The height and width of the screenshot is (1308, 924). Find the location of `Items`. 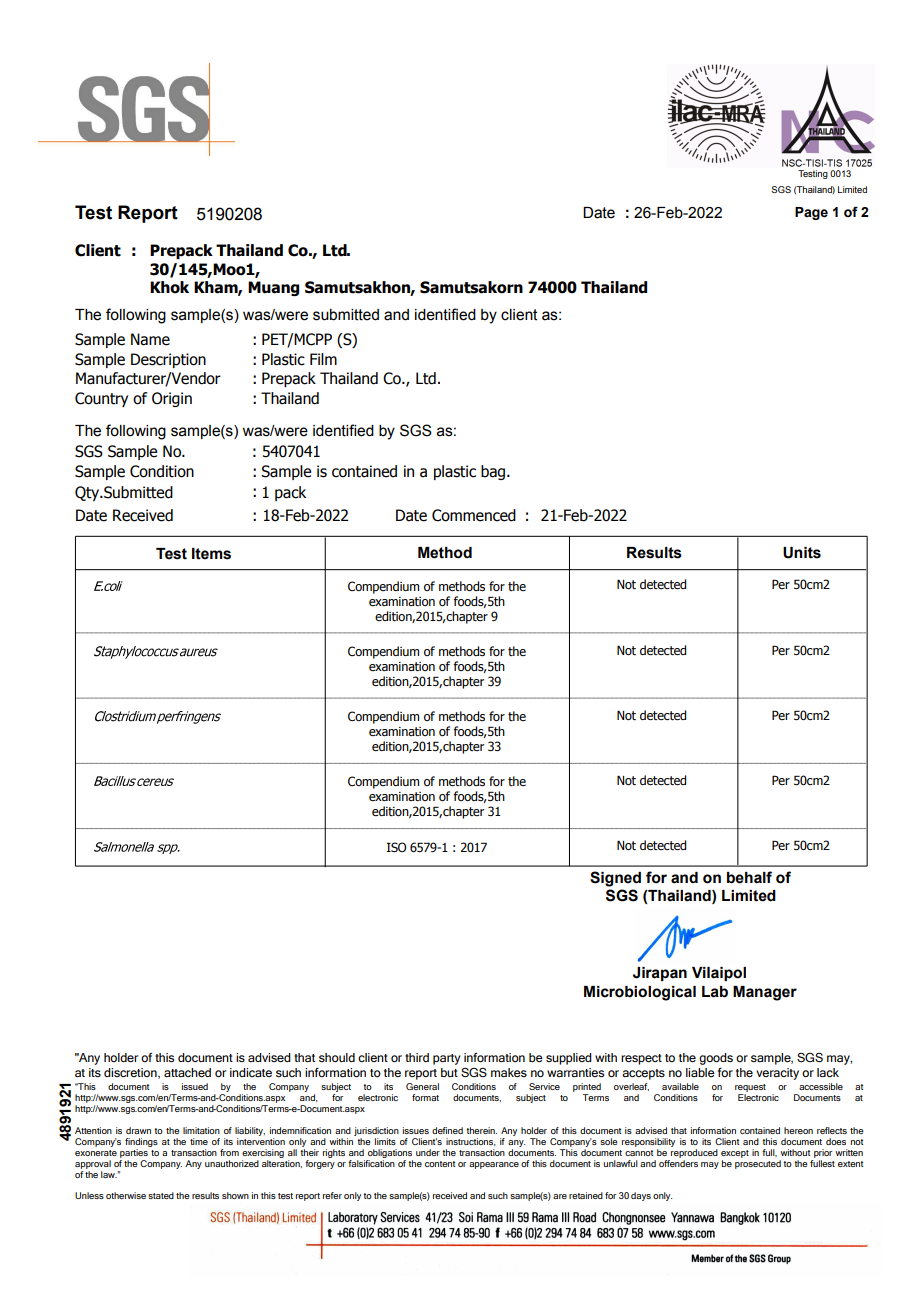

Items is located at coordinates (211, 554).
